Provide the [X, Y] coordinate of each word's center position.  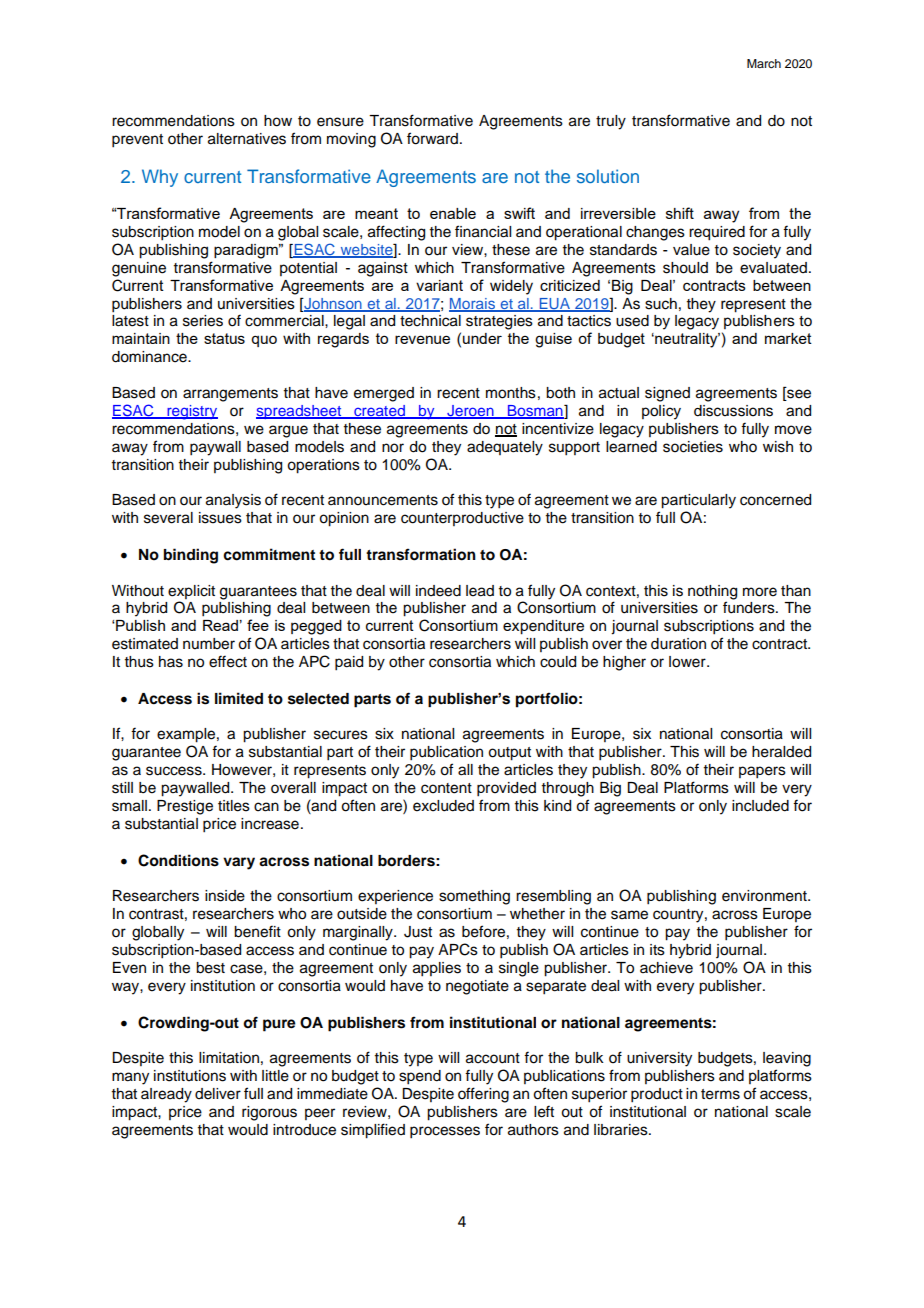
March [764, 63]
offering [483, 1095]
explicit [191, 592]
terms [720, 1094]
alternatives [247, 139]
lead [480, 591]
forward [432, 138]
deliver [218, 1094]
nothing [712, 592]
